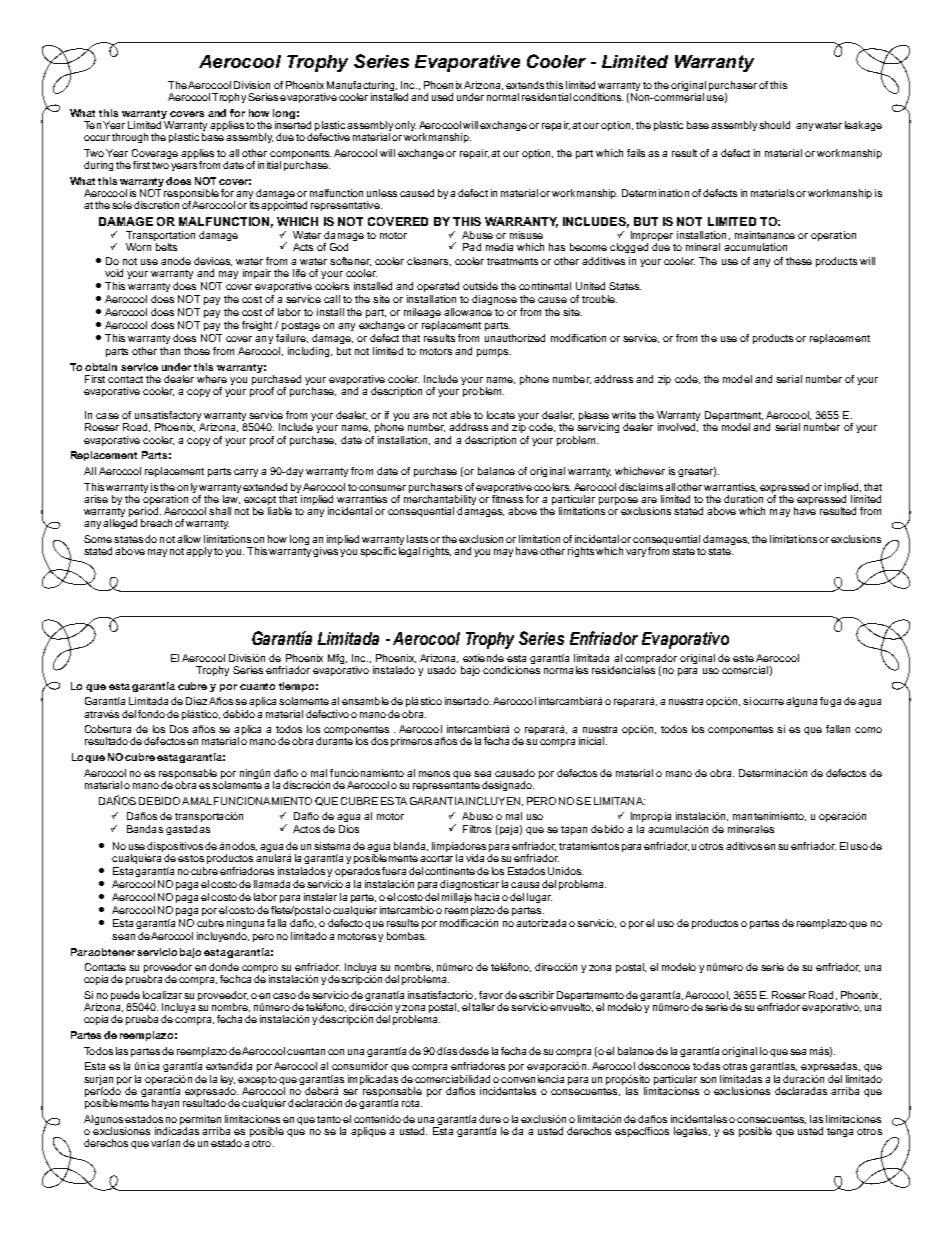 This screenshot has height=1233, width=952. What do you see at coordinates (228, 1080) in the screenshot?
I see `ley` at bounding box center [228, 1080].
